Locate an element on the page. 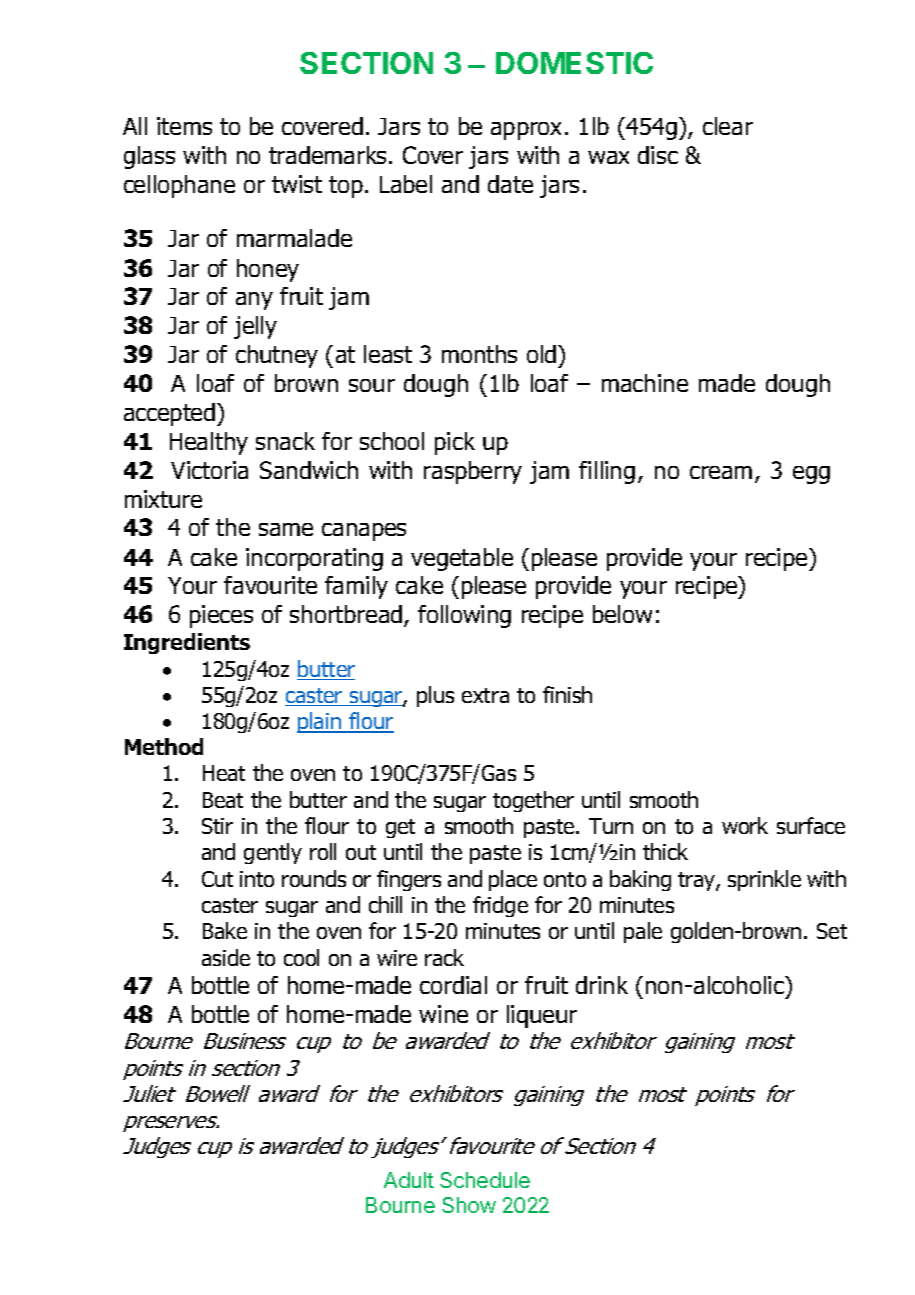  work is located at coordinates (745, 825).
